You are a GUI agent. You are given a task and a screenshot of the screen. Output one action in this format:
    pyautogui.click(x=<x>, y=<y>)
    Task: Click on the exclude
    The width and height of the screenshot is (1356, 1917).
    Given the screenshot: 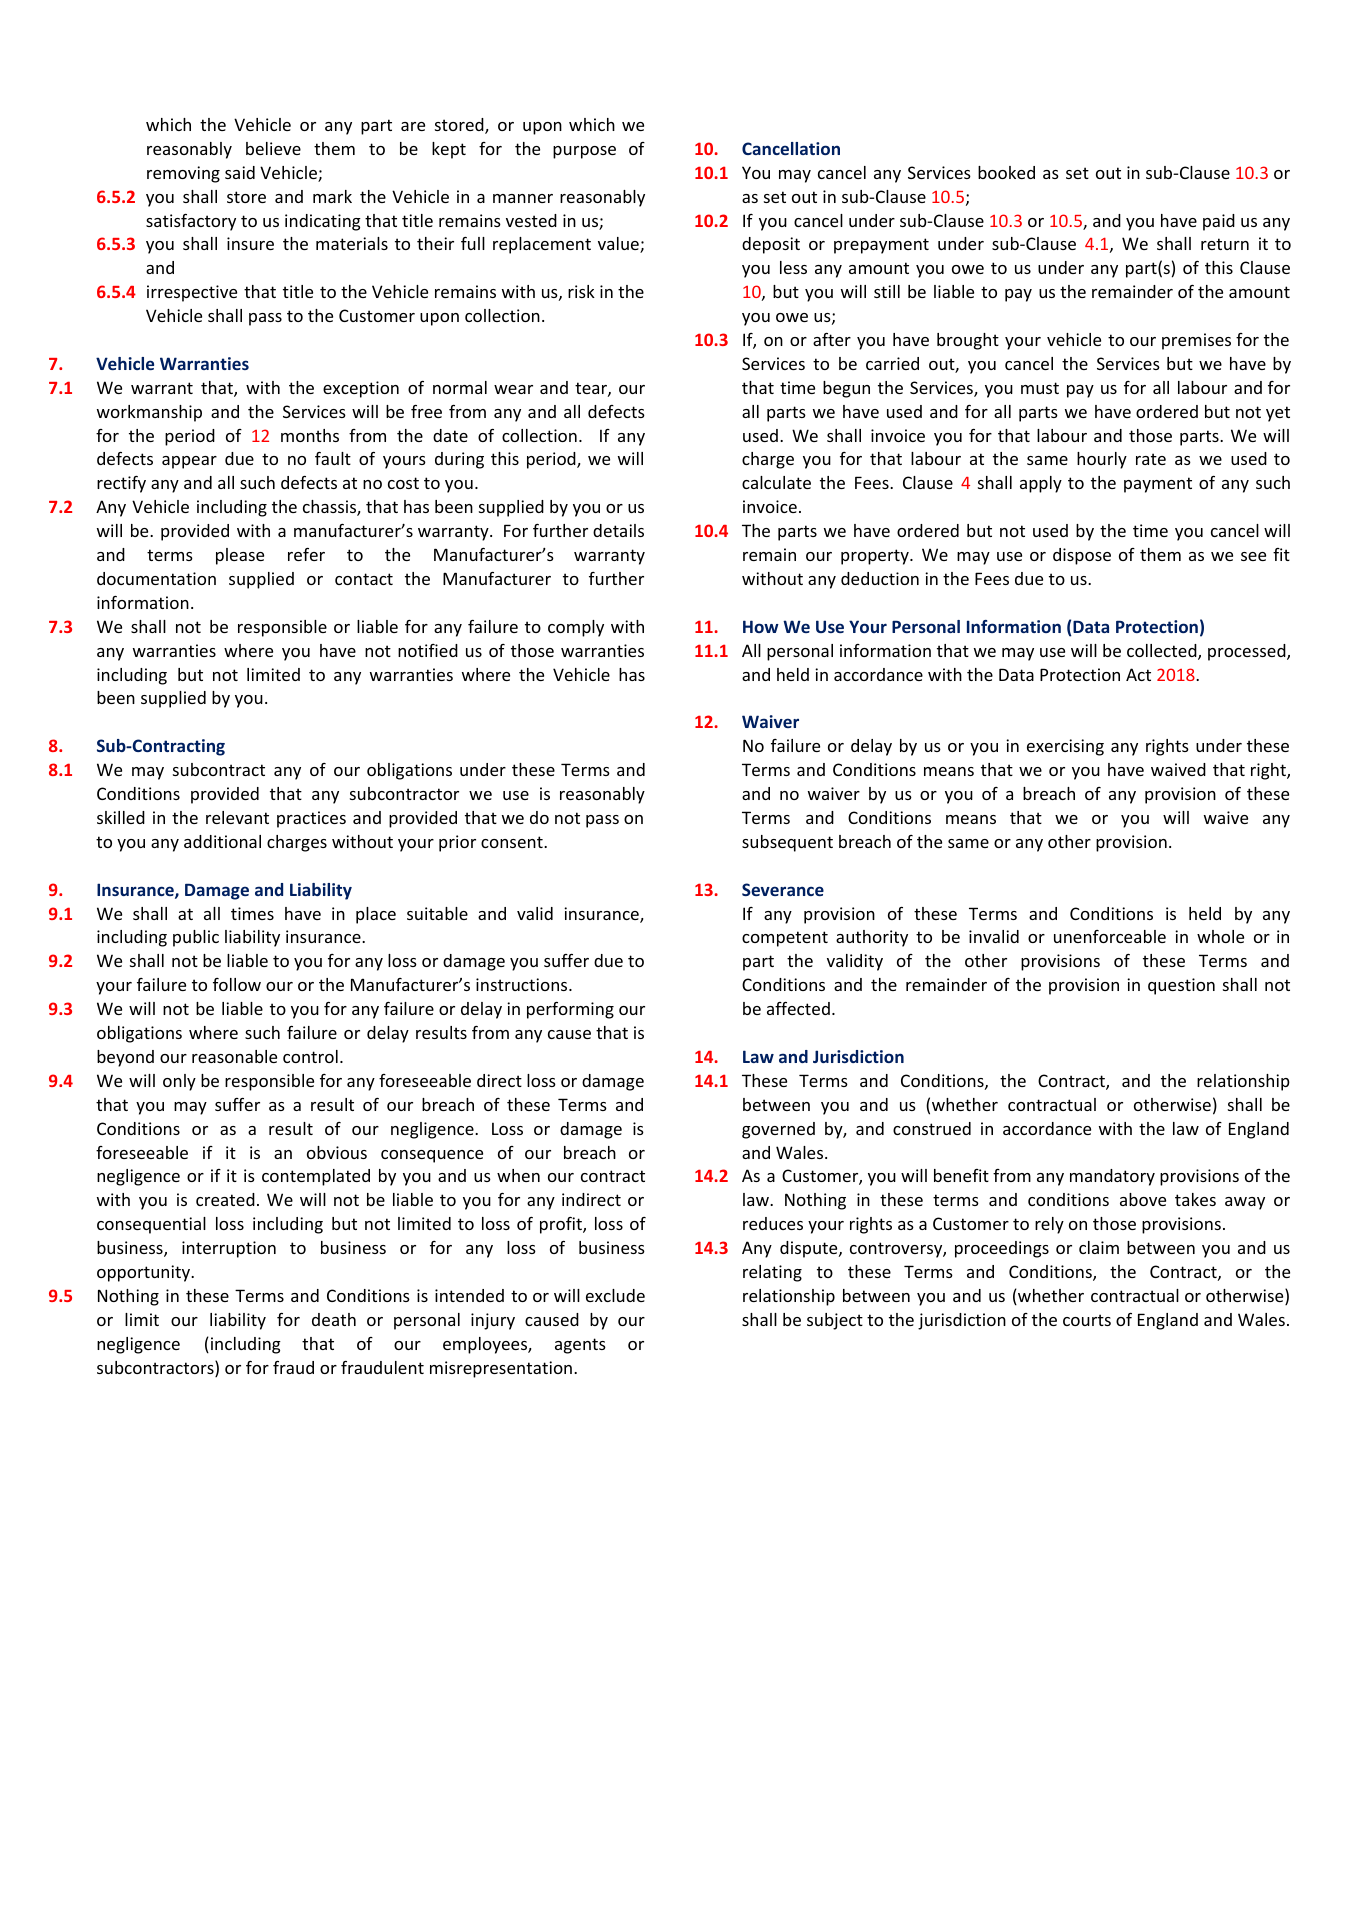 What is the action you would take?
    pyautogui.click(x=615, y=1295)
